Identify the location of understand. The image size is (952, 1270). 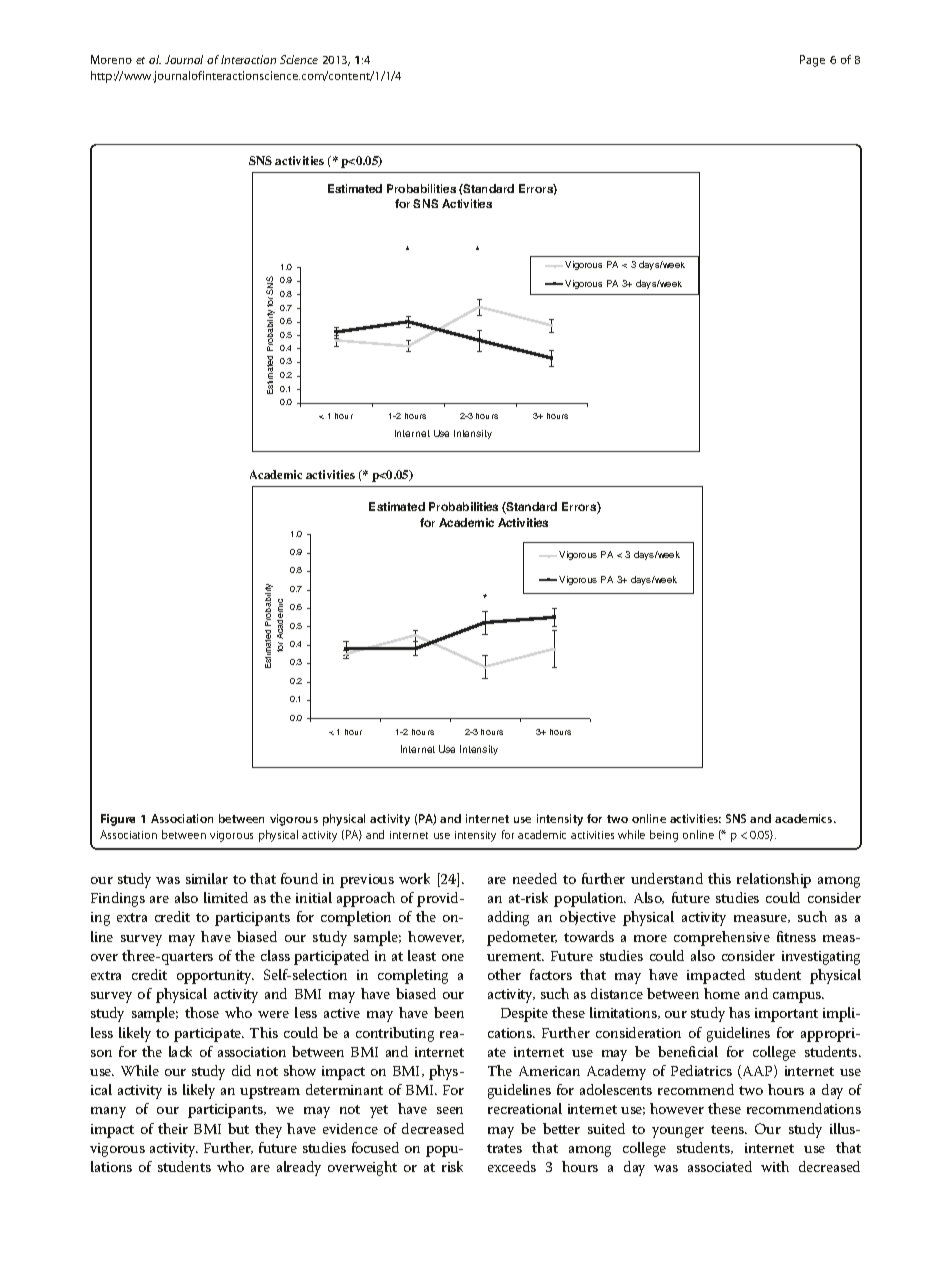
(667, 878).
